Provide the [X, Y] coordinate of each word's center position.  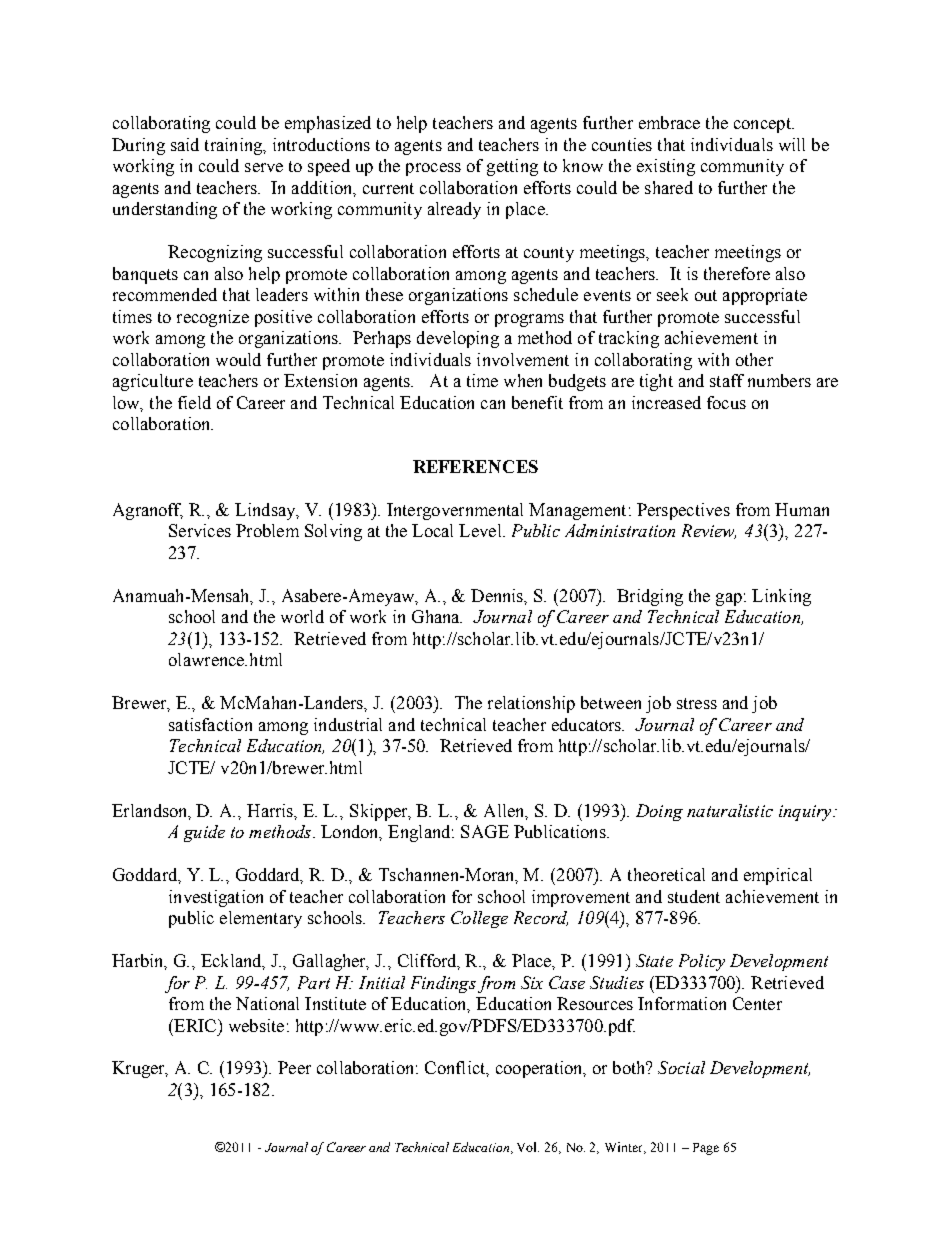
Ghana [437, 616]
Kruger [139, 1069]
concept [763, 125]
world [302, 616]
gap [729, 599]
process [433, 169]
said [185, 144]
